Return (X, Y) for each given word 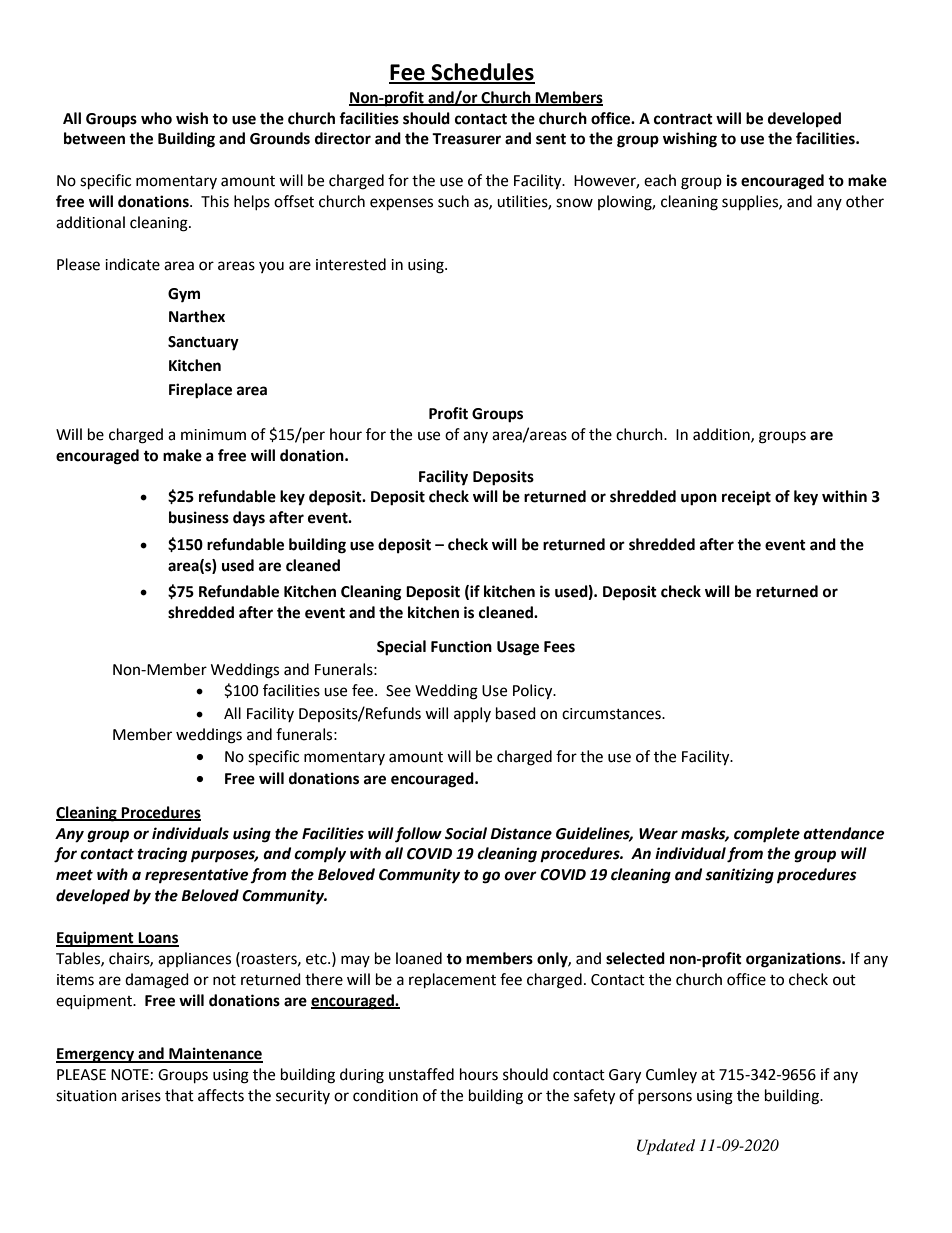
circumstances (612, 714)
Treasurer (466, 139)
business (199, 517)
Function (461, 646)
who (156, 118)
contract (683, 119)
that (179, 1095)
